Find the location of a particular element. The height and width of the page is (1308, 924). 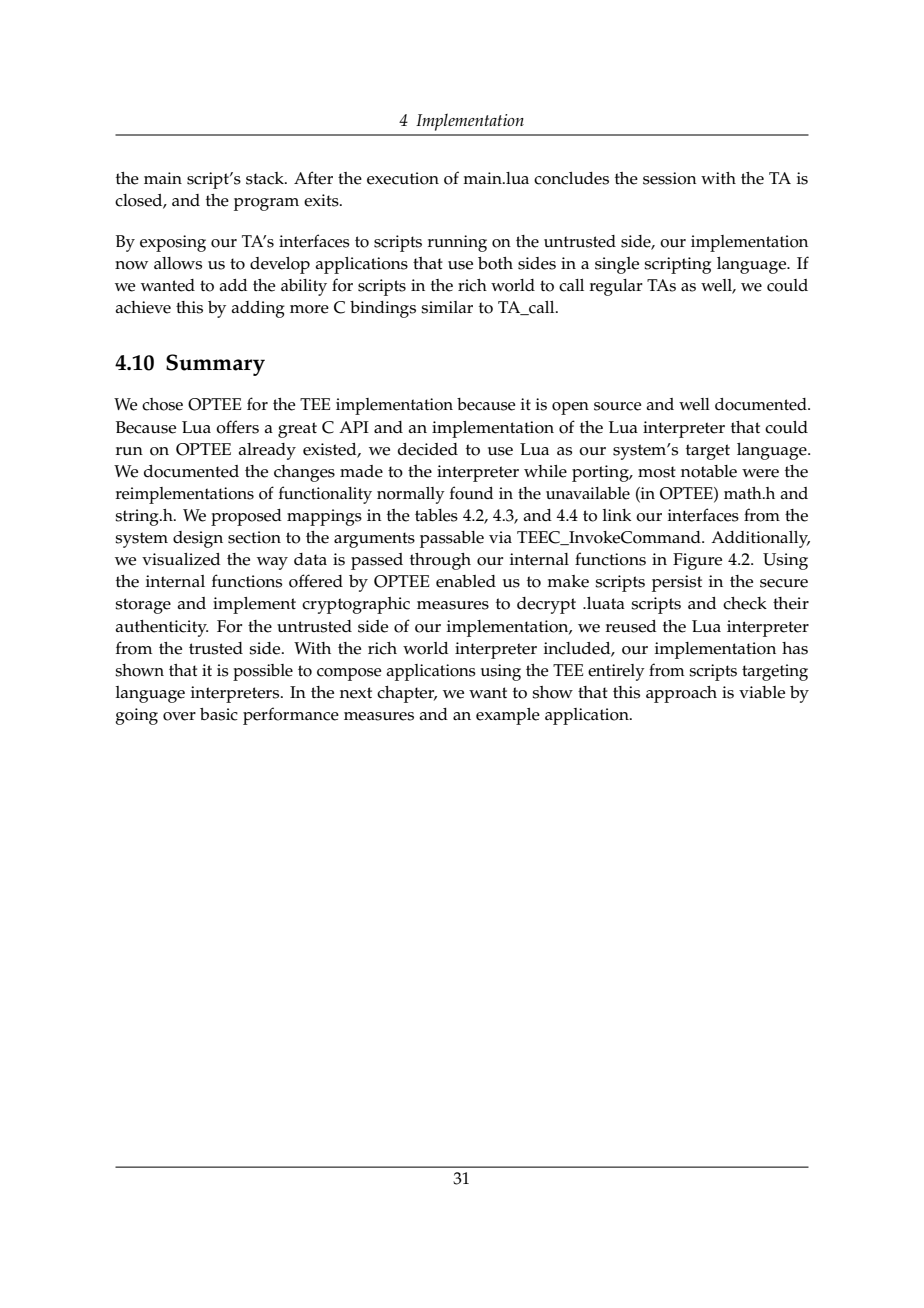

similar is located at coordinates (447, 307).
